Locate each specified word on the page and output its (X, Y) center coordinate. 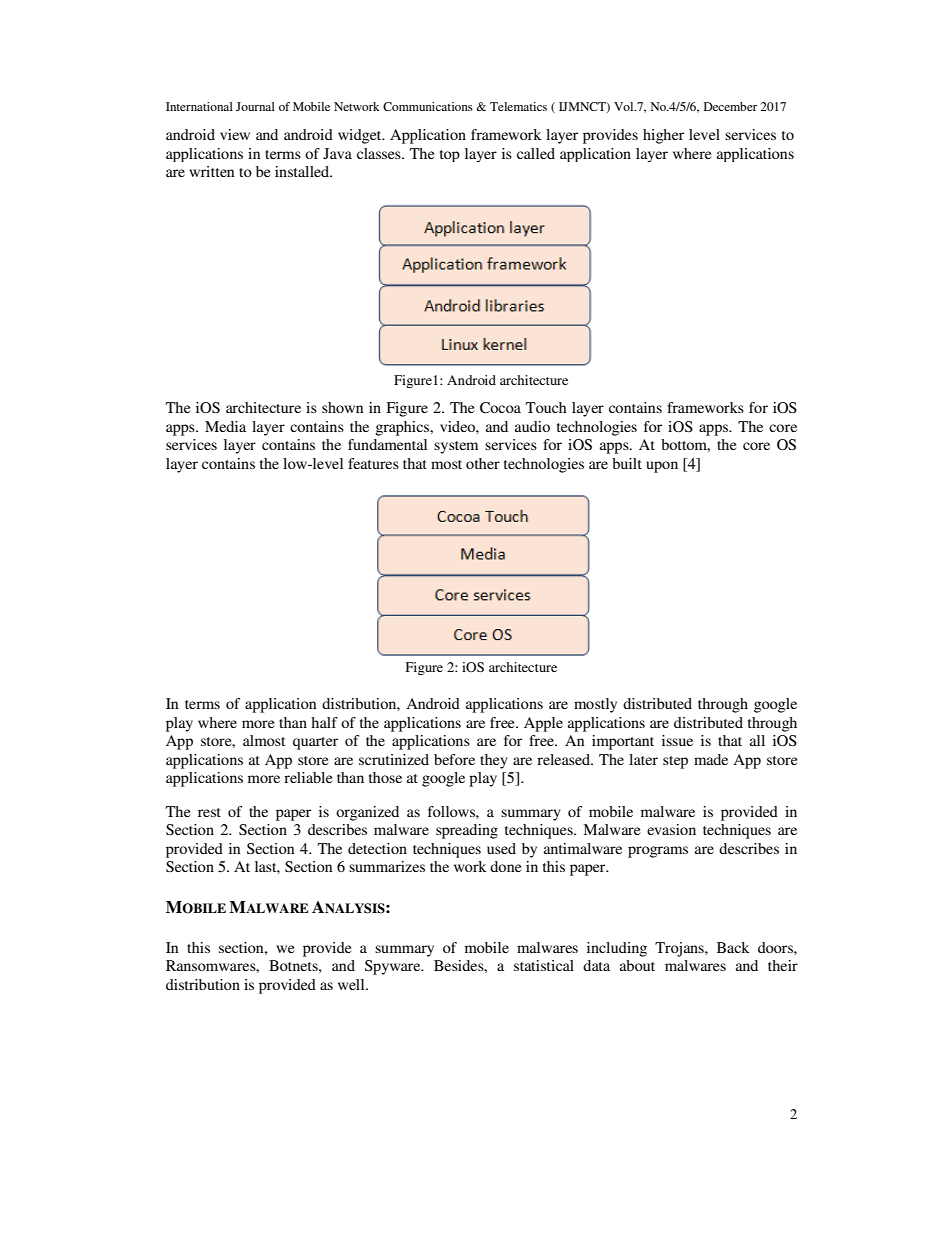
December (730, 106)
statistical (544, 965)
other (483, 463)
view (235, 134)
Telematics (518, 106)
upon (662, 467)
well (352, 984)
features (373, 463)
